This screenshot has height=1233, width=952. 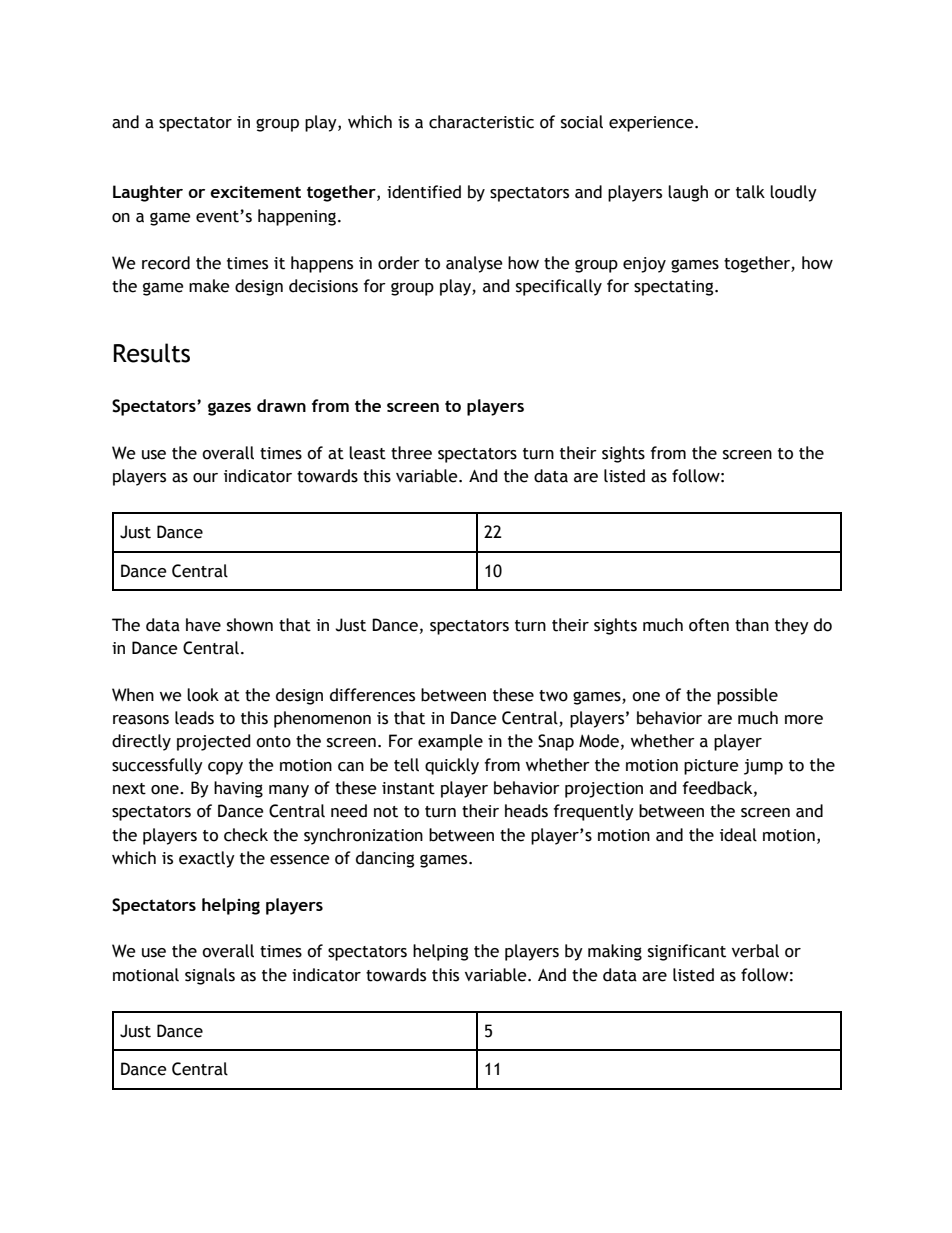 What do you see at coordinates (615, 952) in the screenshot?
I see `making` at bounding box center [615, 952].
